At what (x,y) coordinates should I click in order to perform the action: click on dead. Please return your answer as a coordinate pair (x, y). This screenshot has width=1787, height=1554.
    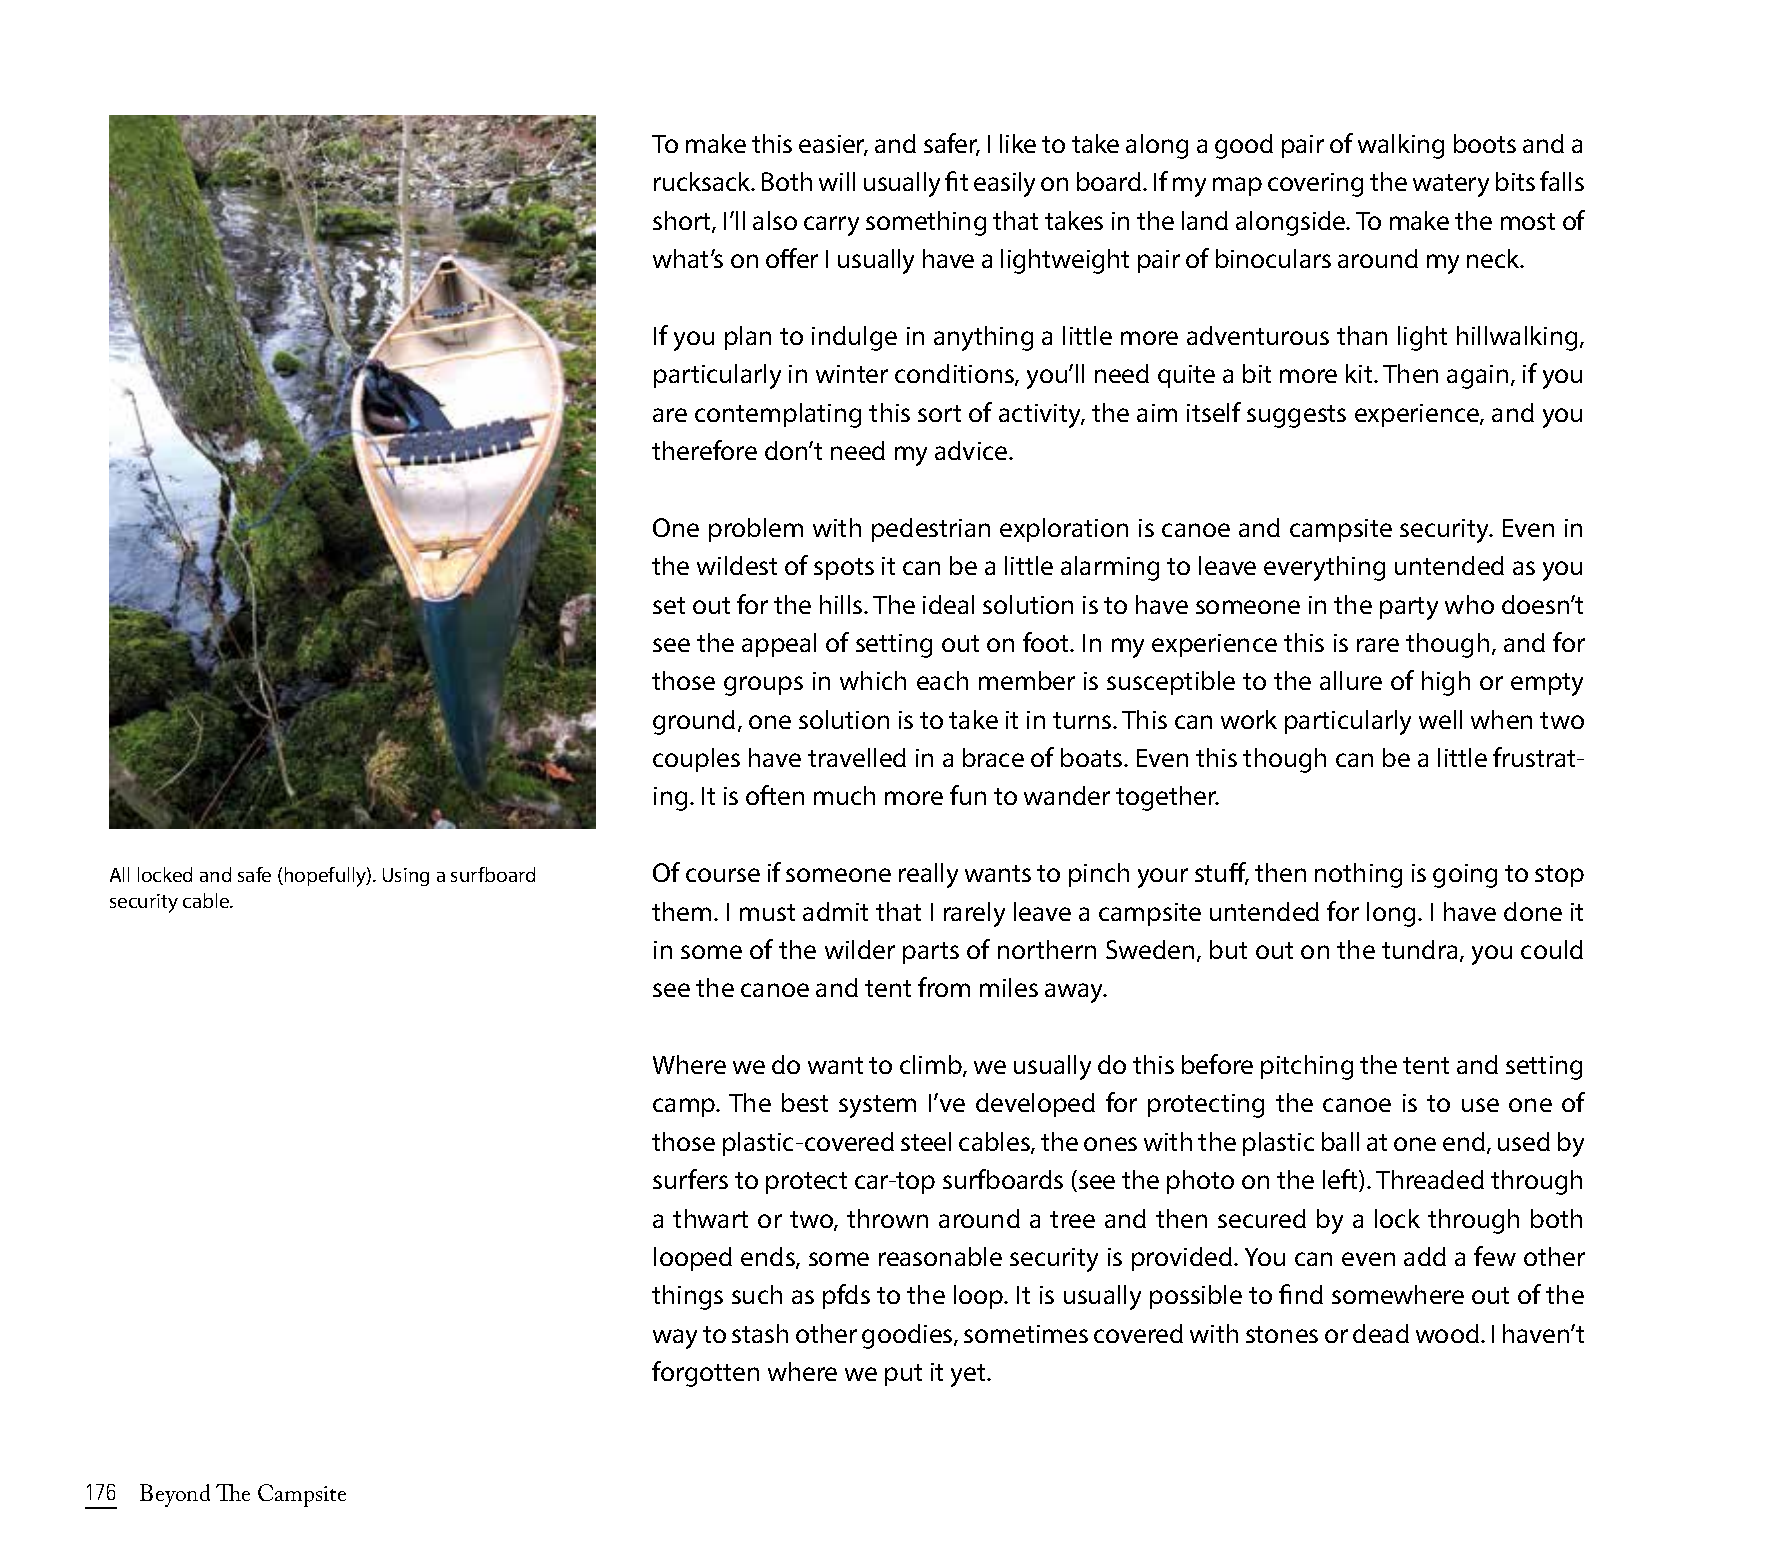
    Looking at the image, I should click on (1381, 1333).
